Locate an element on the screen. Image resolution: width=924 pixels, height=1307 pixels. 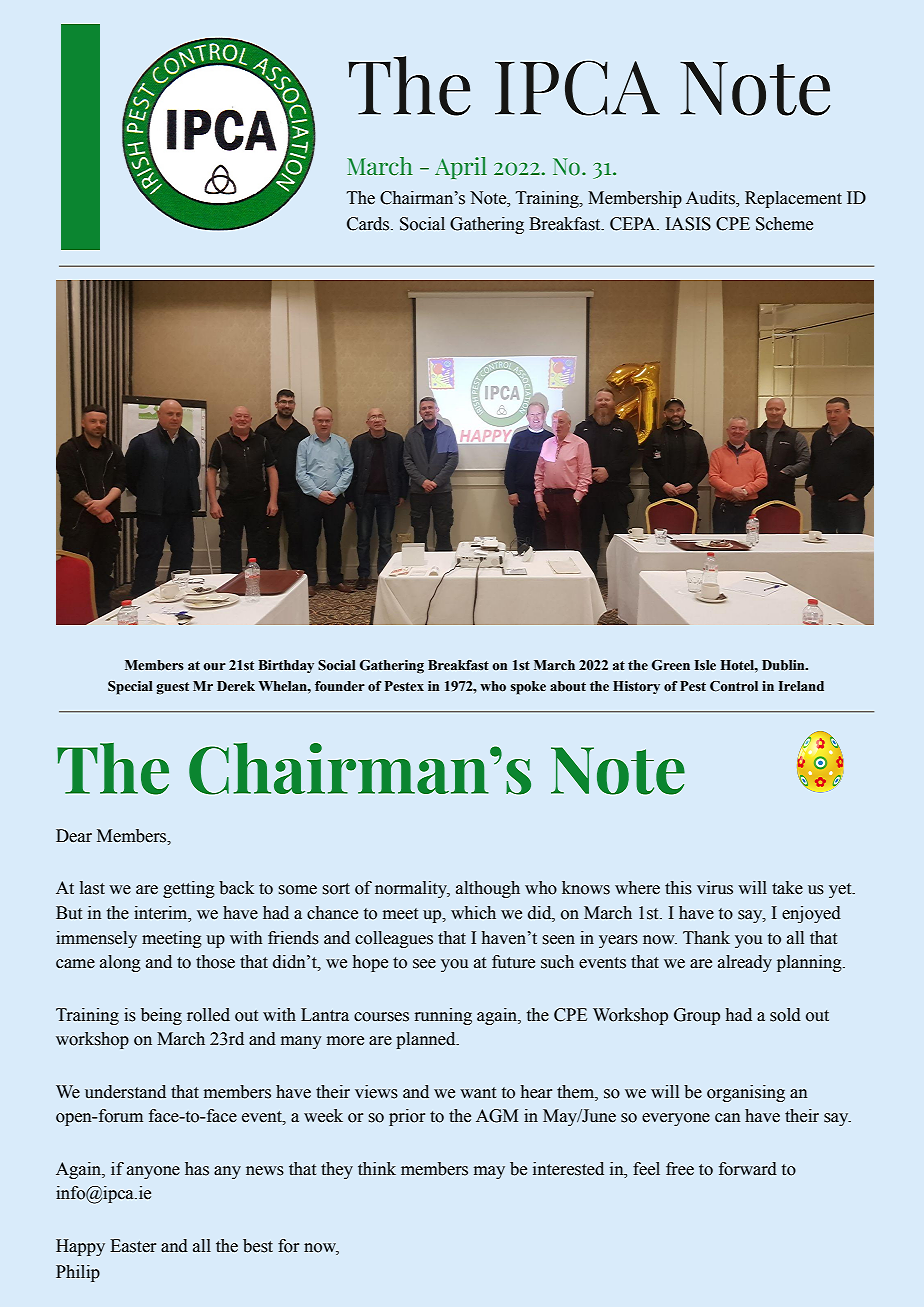
along is located at coordinates (120, 963).
